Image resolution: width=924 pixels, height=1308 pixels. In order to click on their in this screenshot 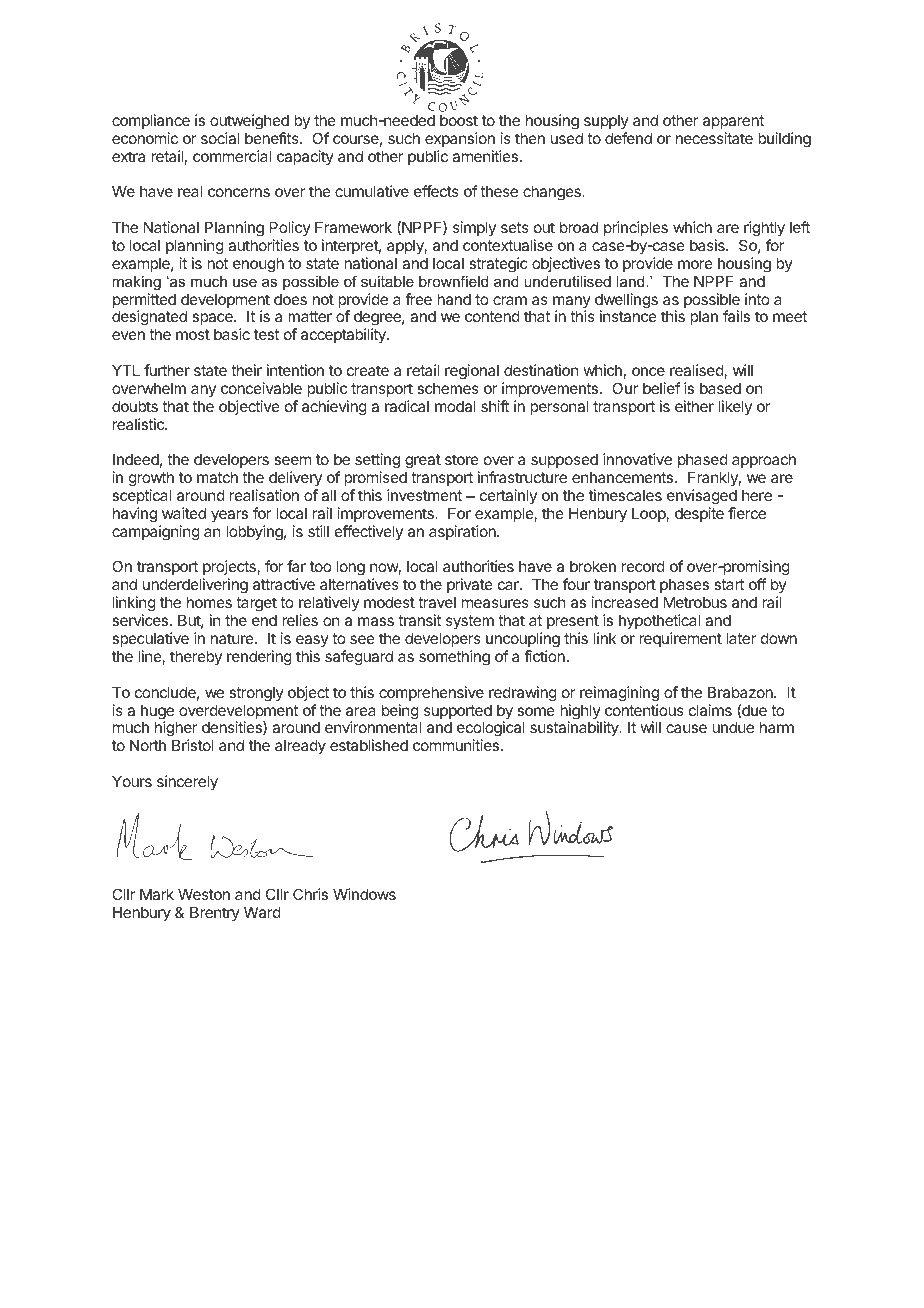, I will do `click(246, 370)`.
